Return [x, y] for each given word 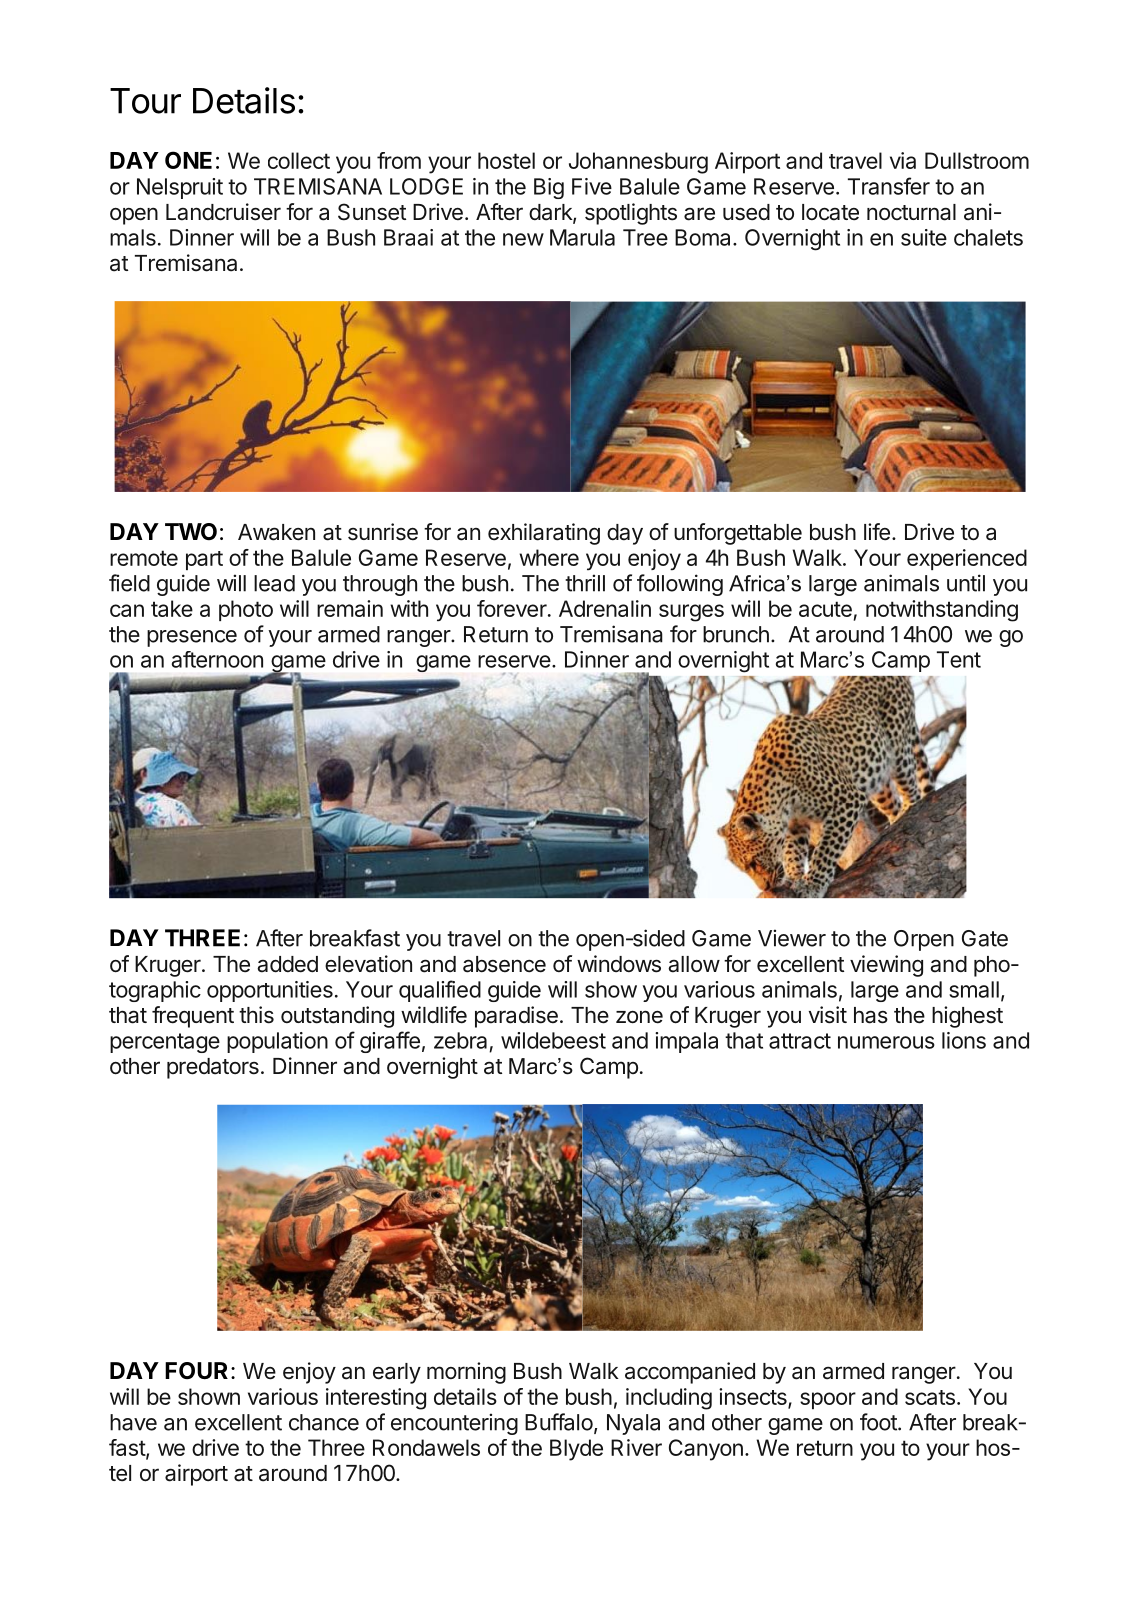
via [903, 160]
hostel [506, 160]
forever [512, 608]
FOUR [196, 1370]
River [636, 1447]
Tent [959, 659]
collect [299, 160]
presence [192, 638]
